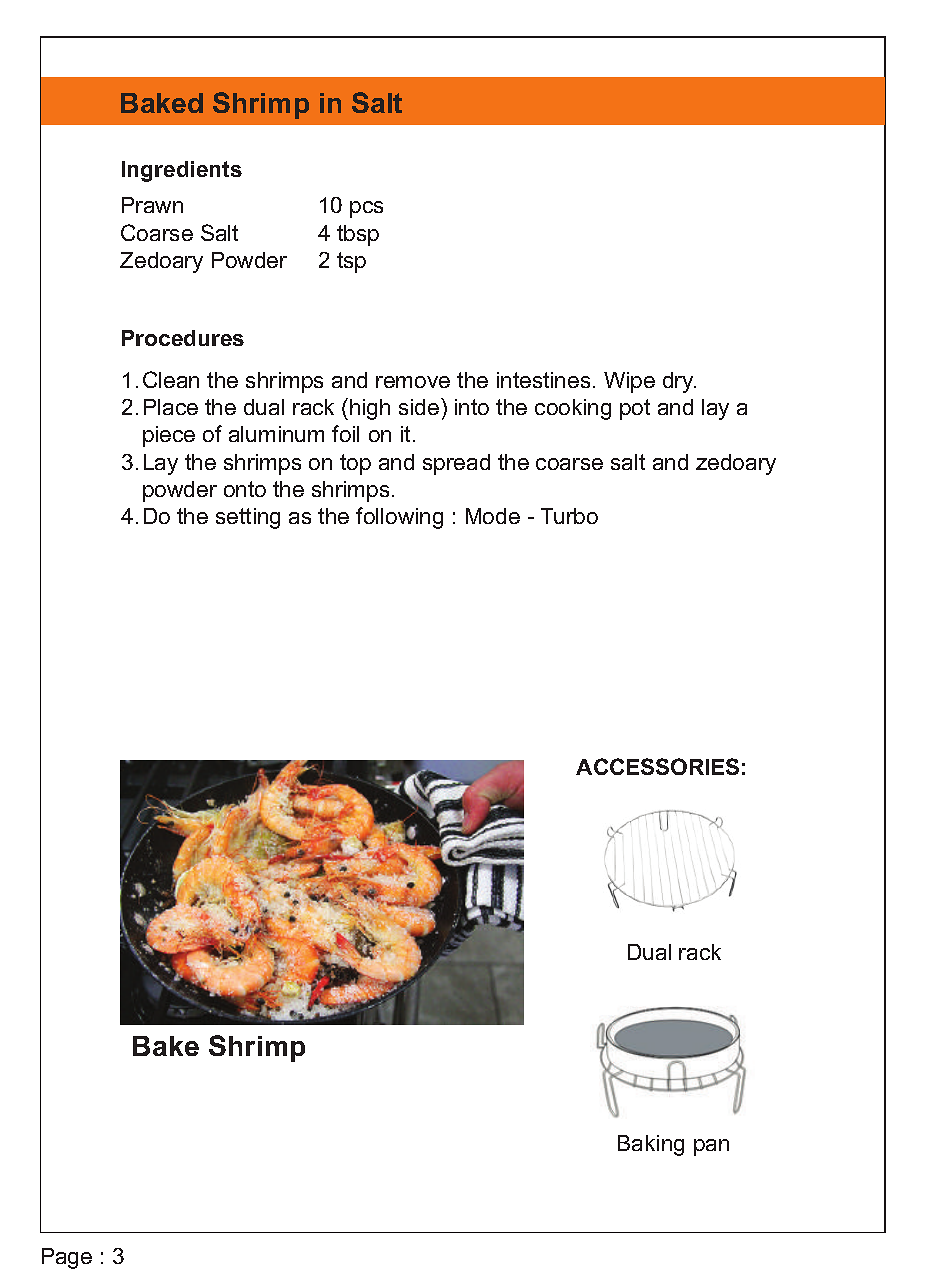  What do you see at coordinates (399, 518) in the screenshot?
I see `following` at bounding box center [399, 518].
